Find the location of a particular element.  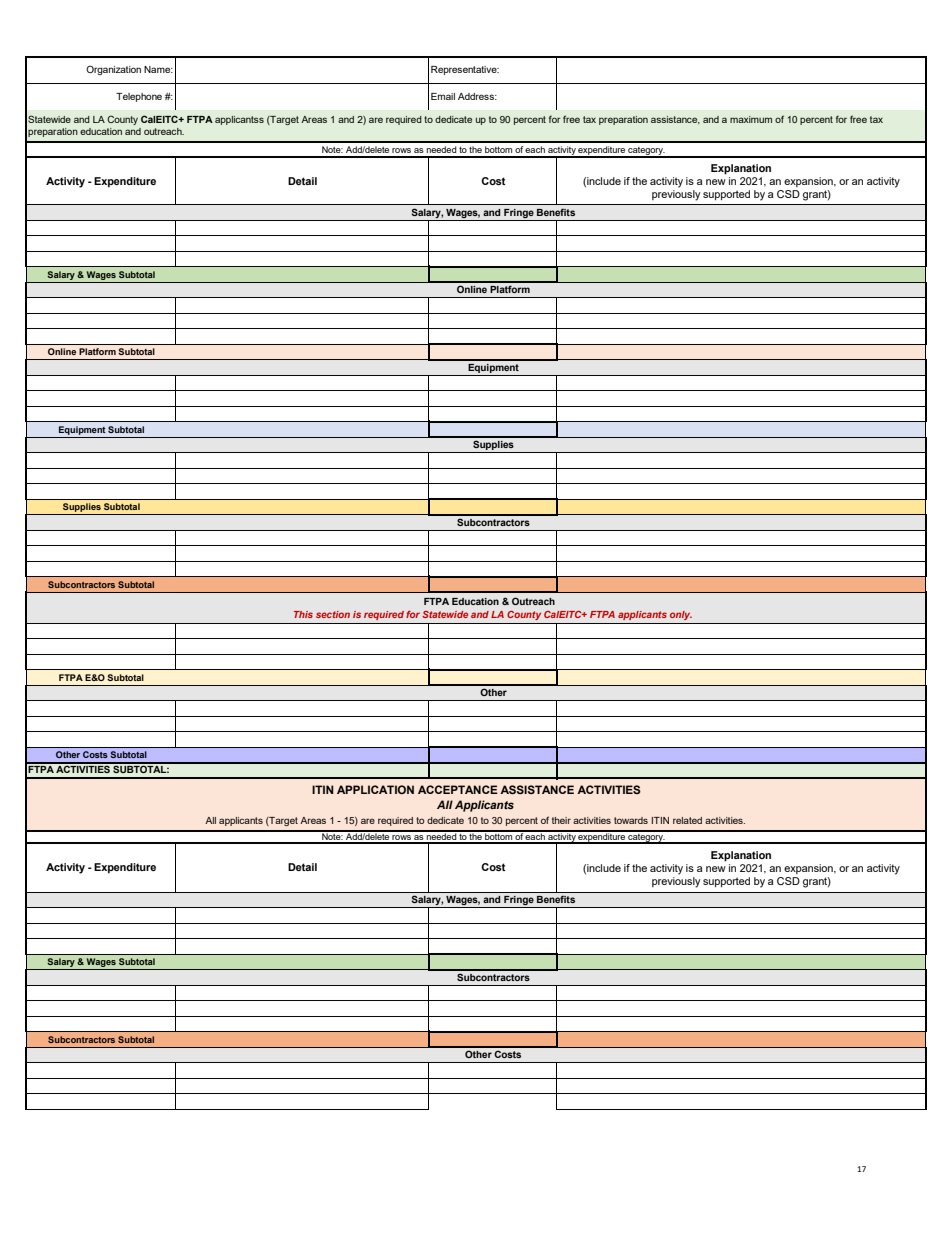

only is located at coordinates (681, 615).
